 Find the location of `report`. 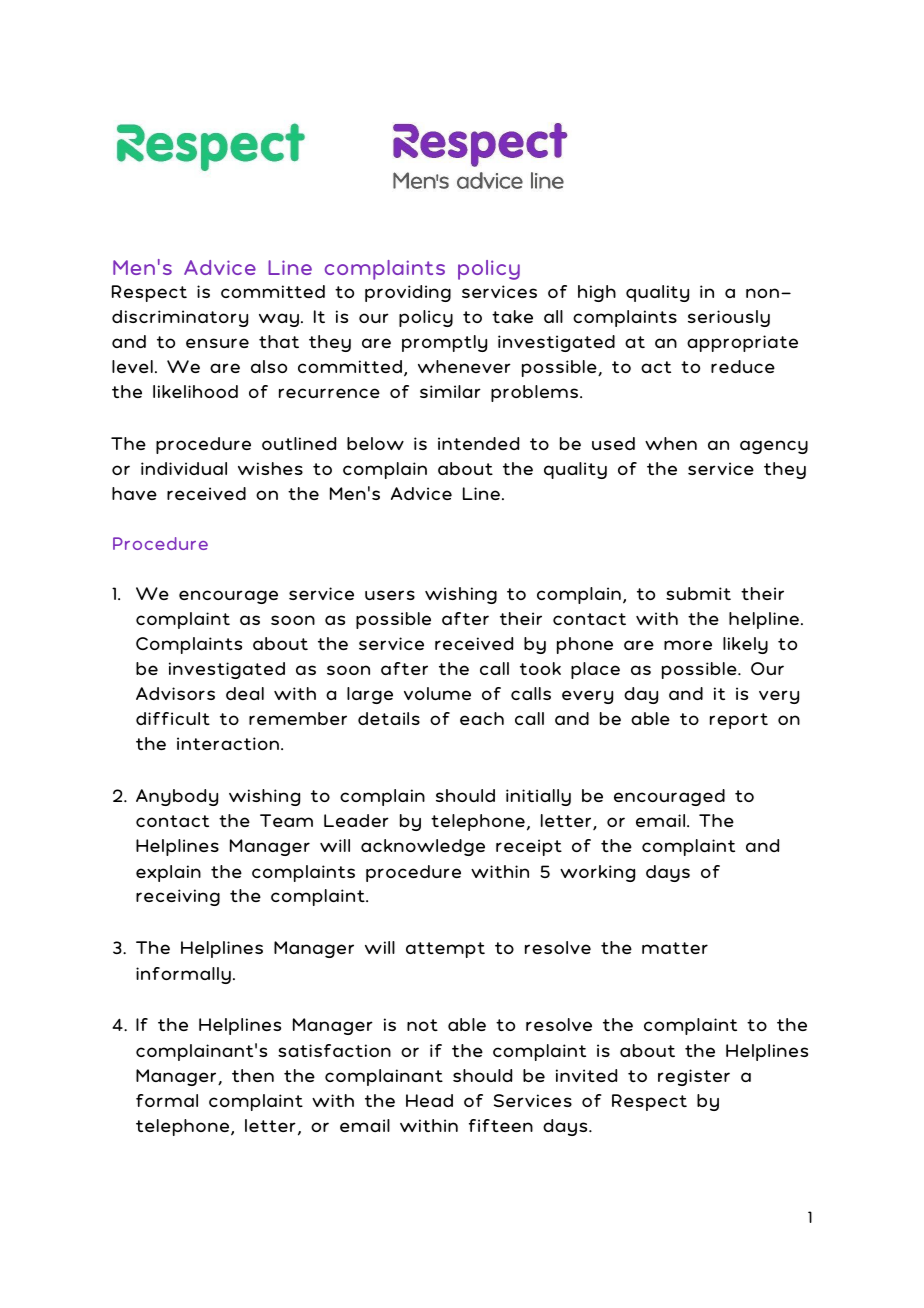

report is located at coordinates (739, 721).
